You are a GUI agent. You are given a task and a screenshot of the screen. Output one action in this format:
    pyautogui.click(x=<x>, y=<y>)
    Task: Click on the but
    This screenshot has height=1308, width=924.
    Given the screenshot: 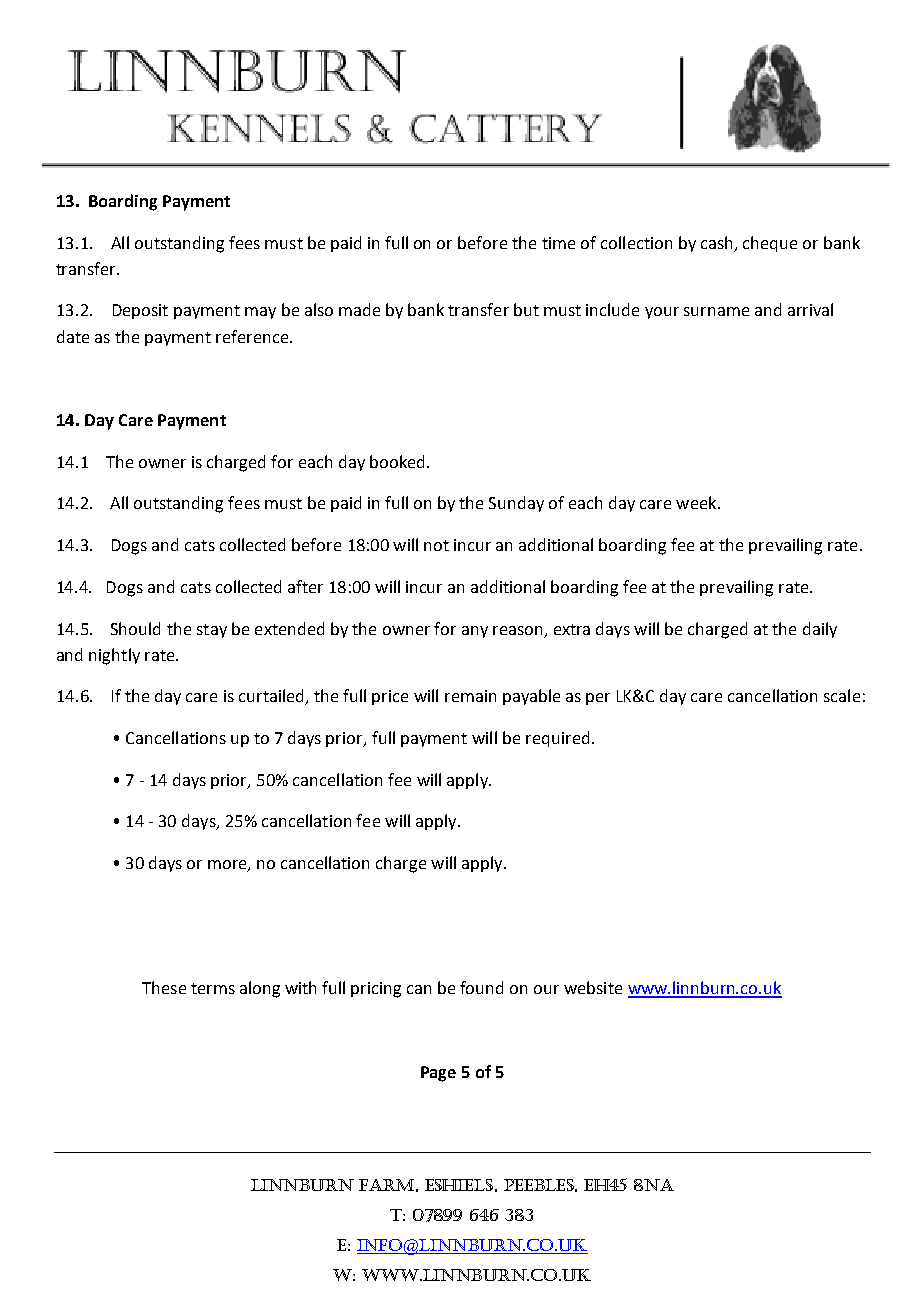 What is the action you would take?
    pyautogui.click(x=526, y=309)
